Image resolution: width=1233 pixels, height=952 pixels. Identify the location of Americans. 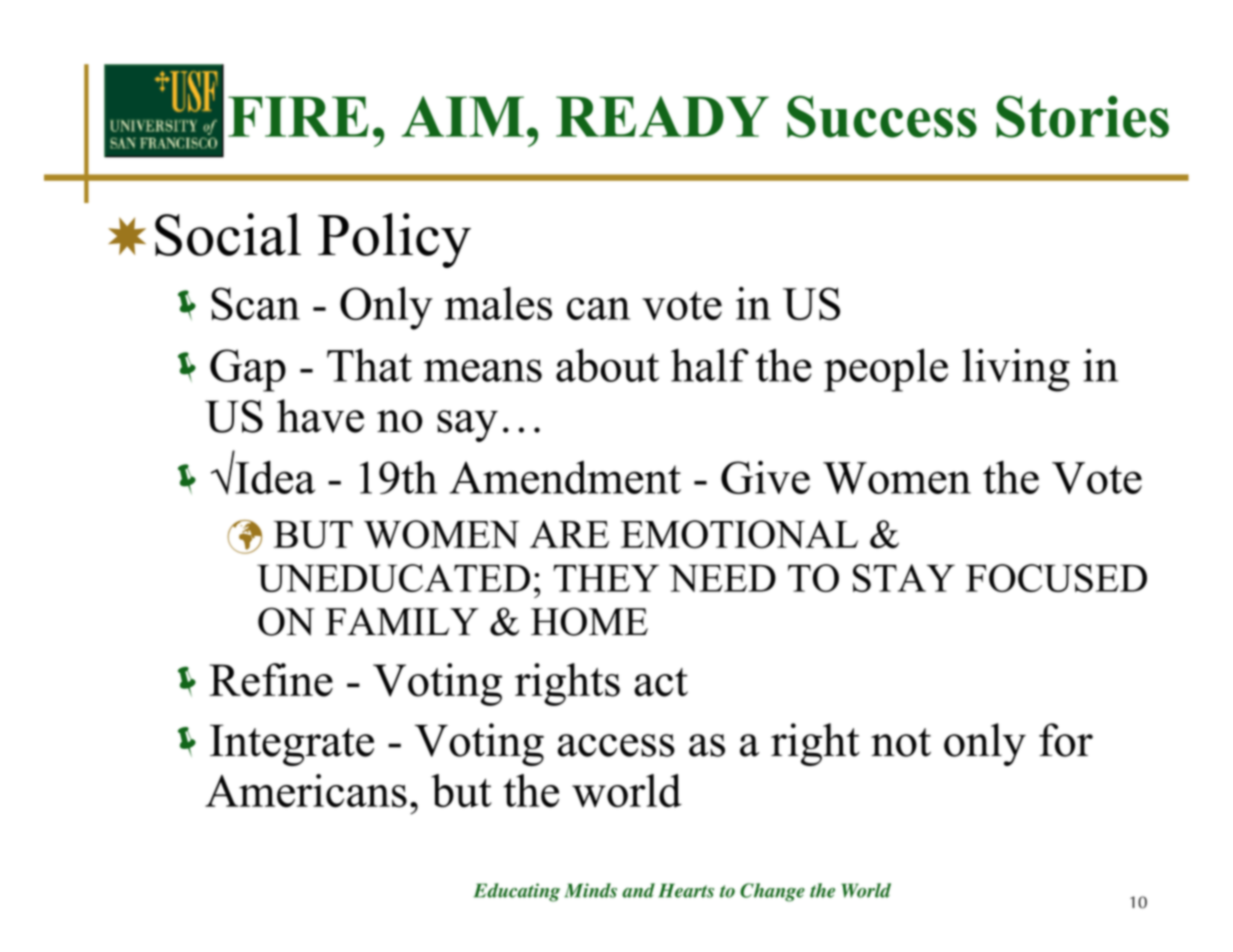
(306, 791).
